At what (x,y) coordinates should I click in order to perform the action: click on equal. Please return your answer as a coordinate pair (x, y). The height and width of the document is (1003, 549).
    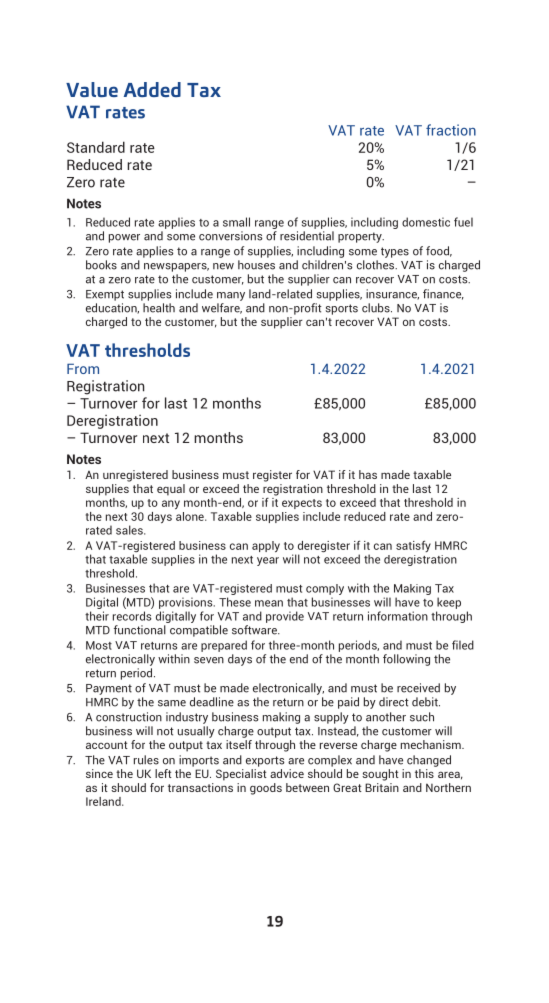
    Looking at the image, I should click on (171, 490).
